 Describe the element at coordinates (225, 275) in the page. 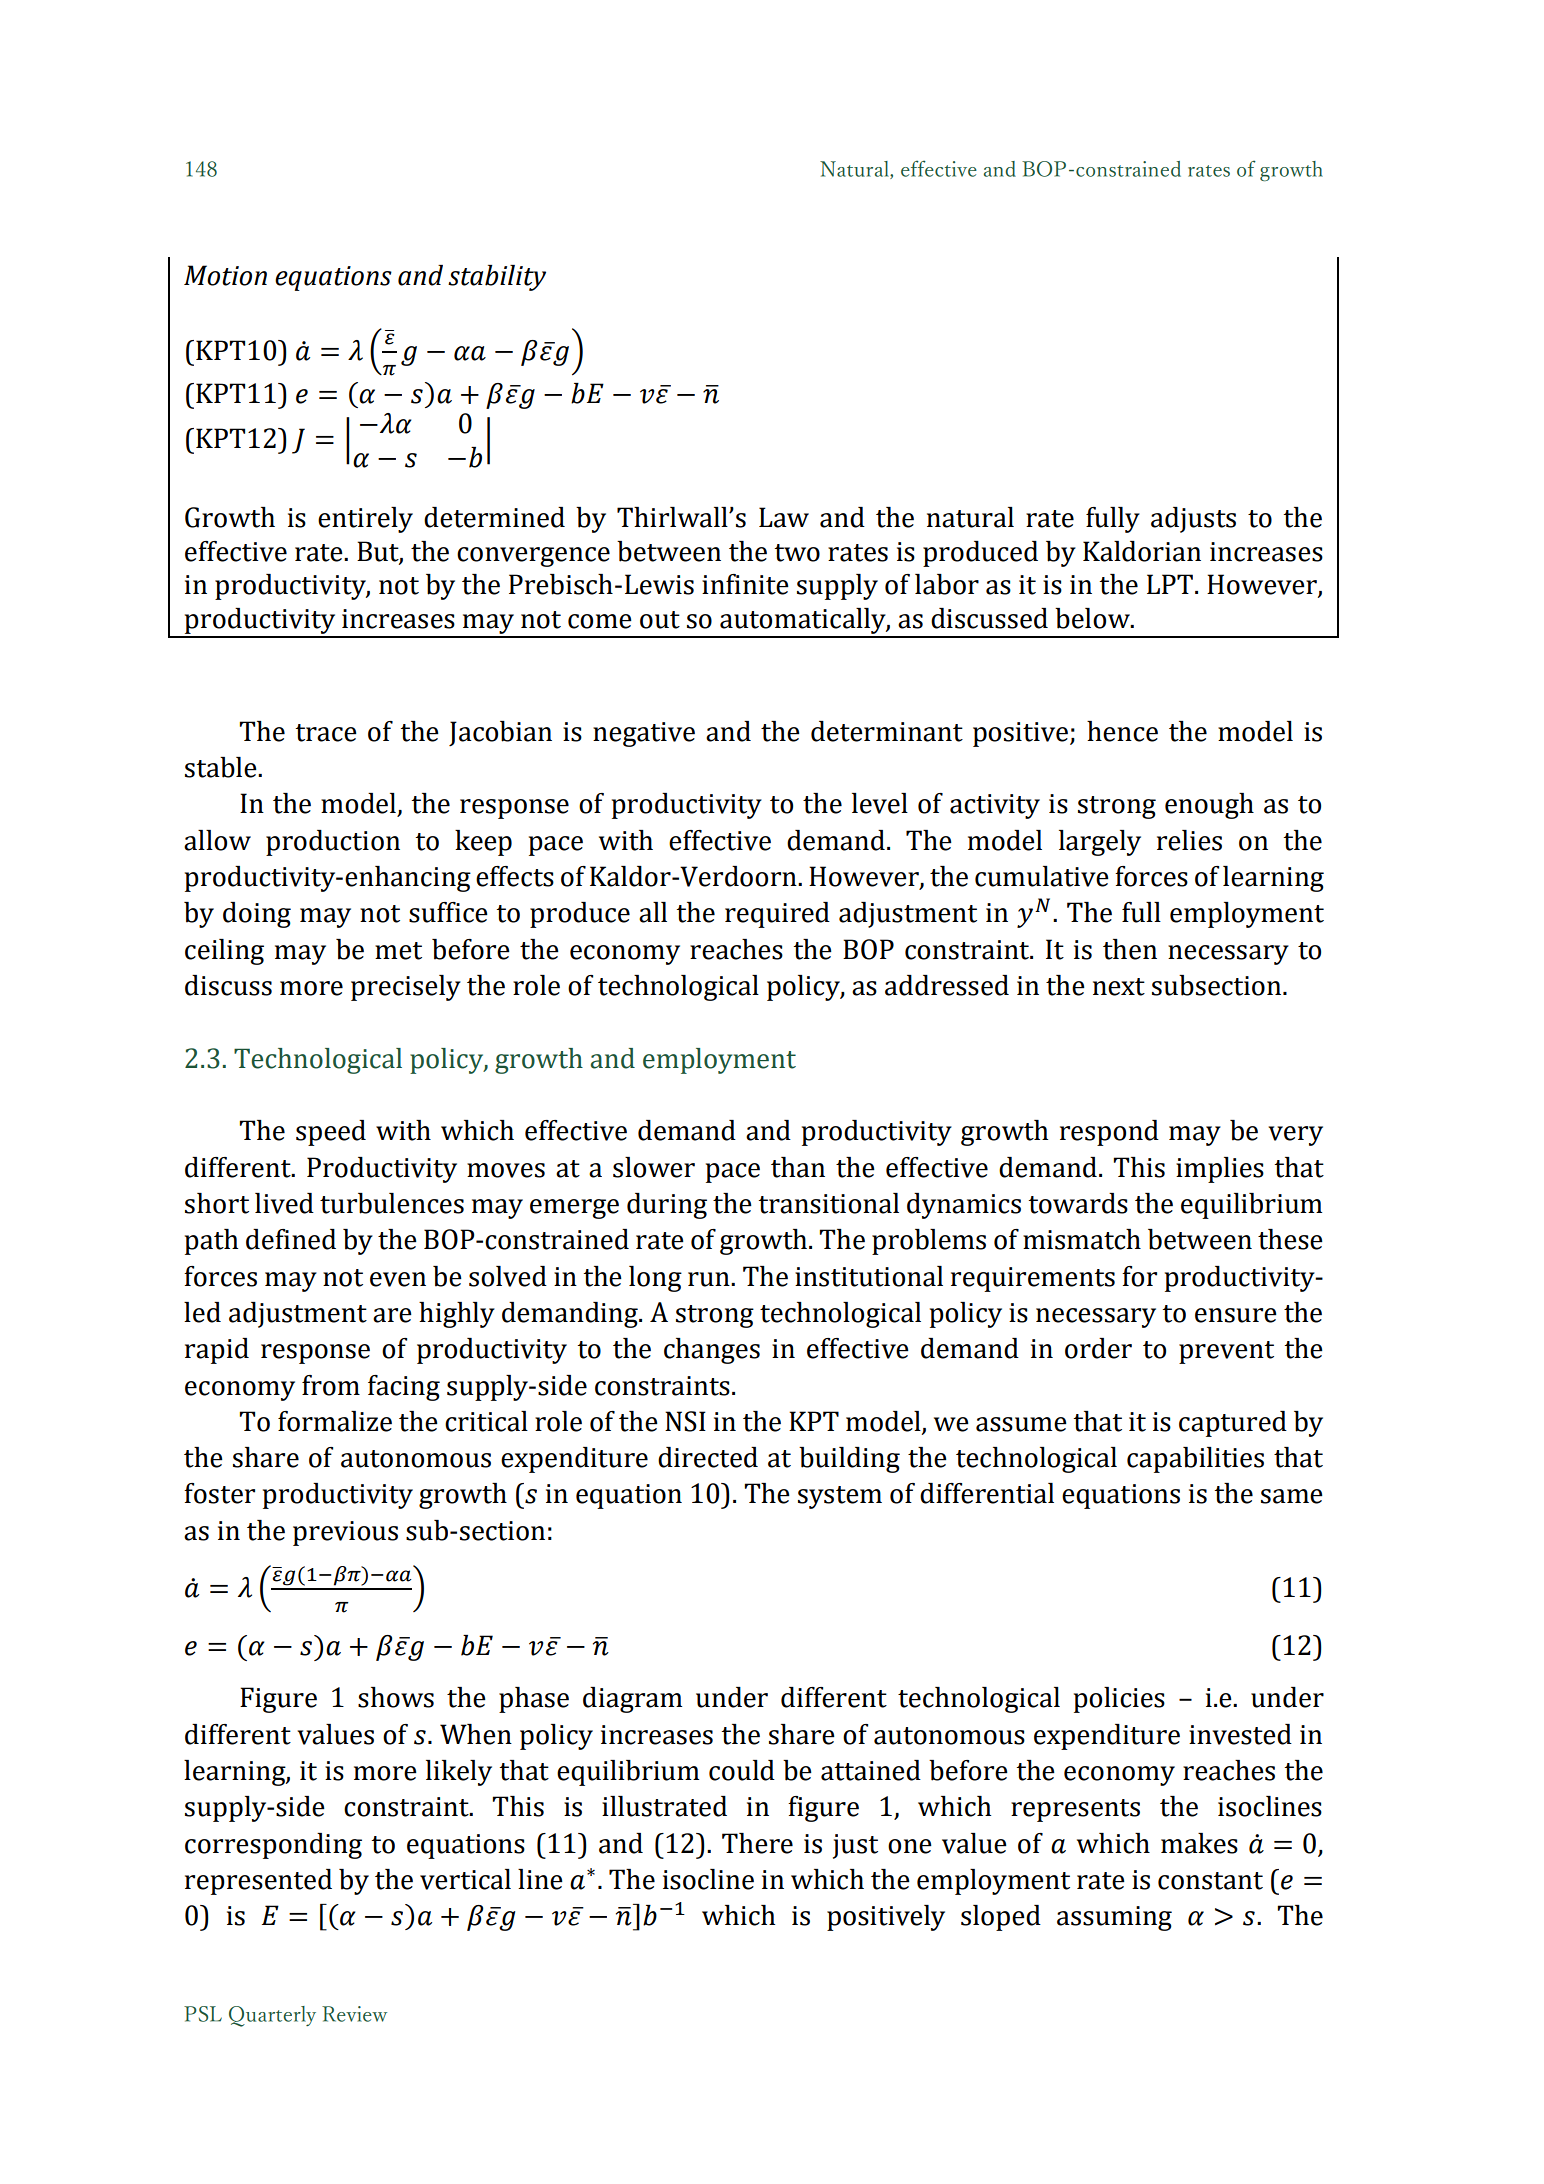

I see `Motion` at that location.
